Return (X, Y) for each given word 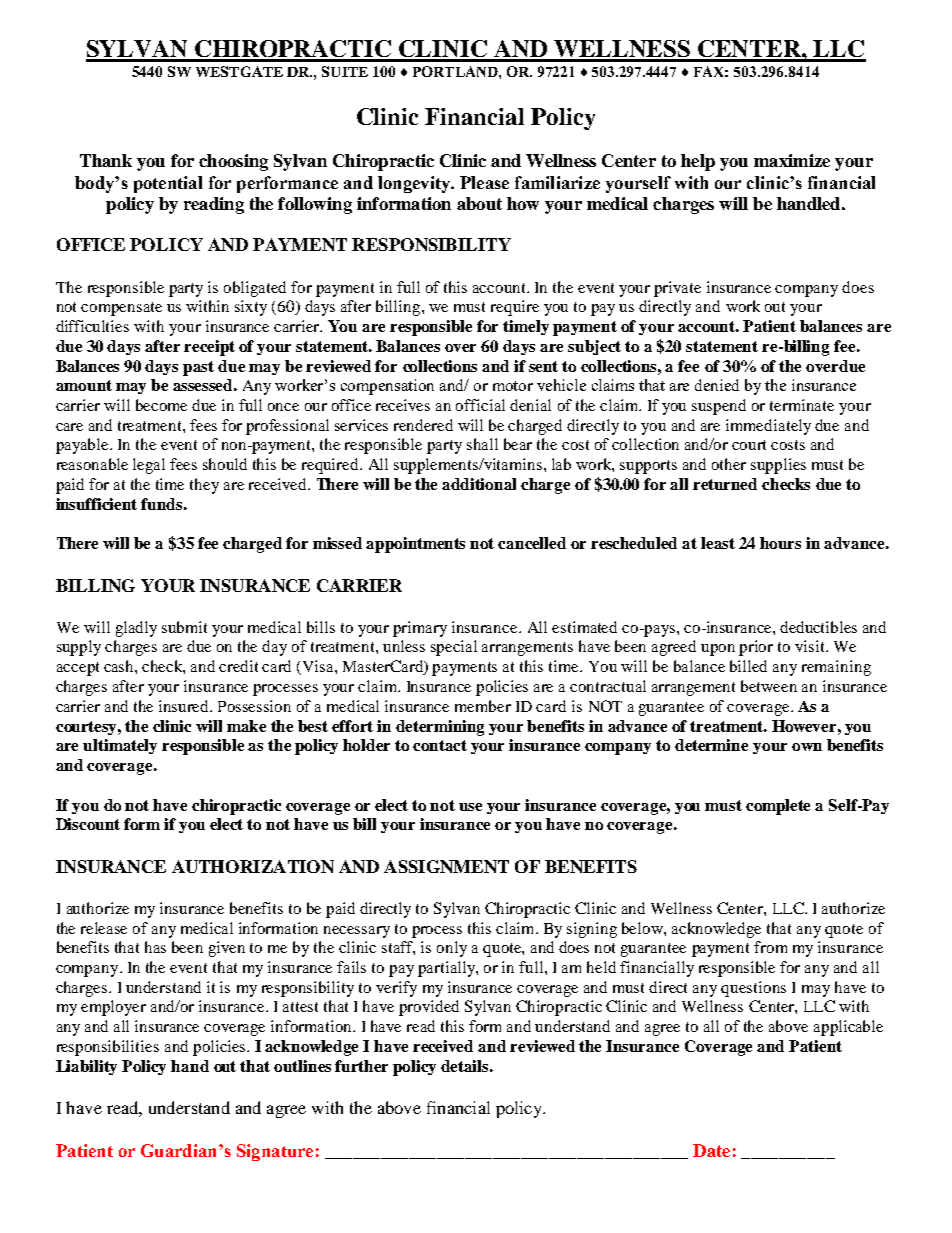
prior (756, 648)
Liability (86, 1067)
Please (484, 182)
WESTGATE (239, 71)
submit (184, 627)
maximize (792, 160)
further (361, 1066)
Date (711, 1150)
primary (420, 629)
